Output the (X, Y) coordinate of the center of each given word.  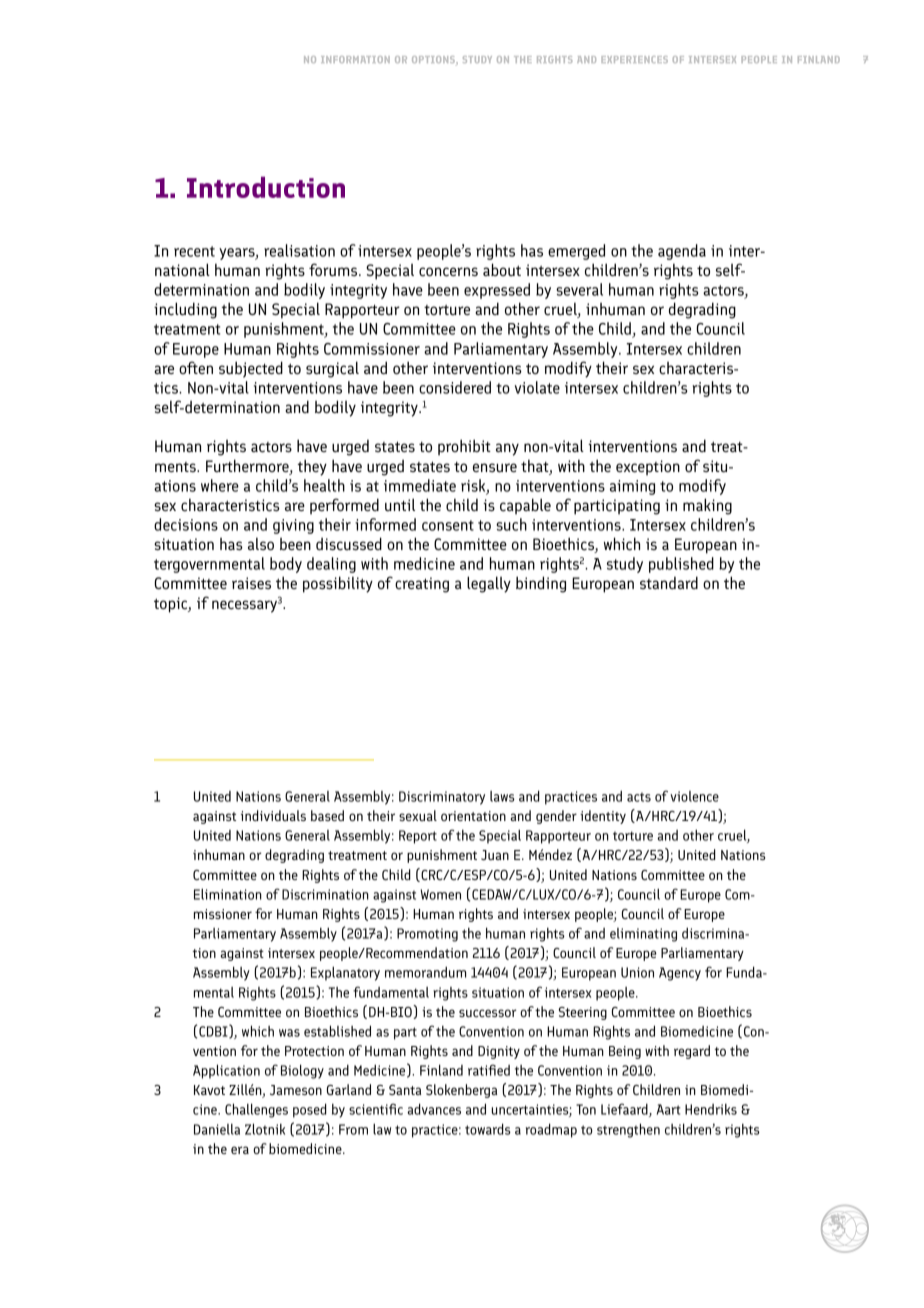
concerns (448, 272)
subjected (251, 369)
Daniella (217, 1129)
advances (434, 1109)
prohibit (464, 447)
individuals (273, 815)
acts (639, 797)
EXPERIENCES (635, 59)
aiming (632, 487)
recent (194, 251)
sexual (418, 815)
